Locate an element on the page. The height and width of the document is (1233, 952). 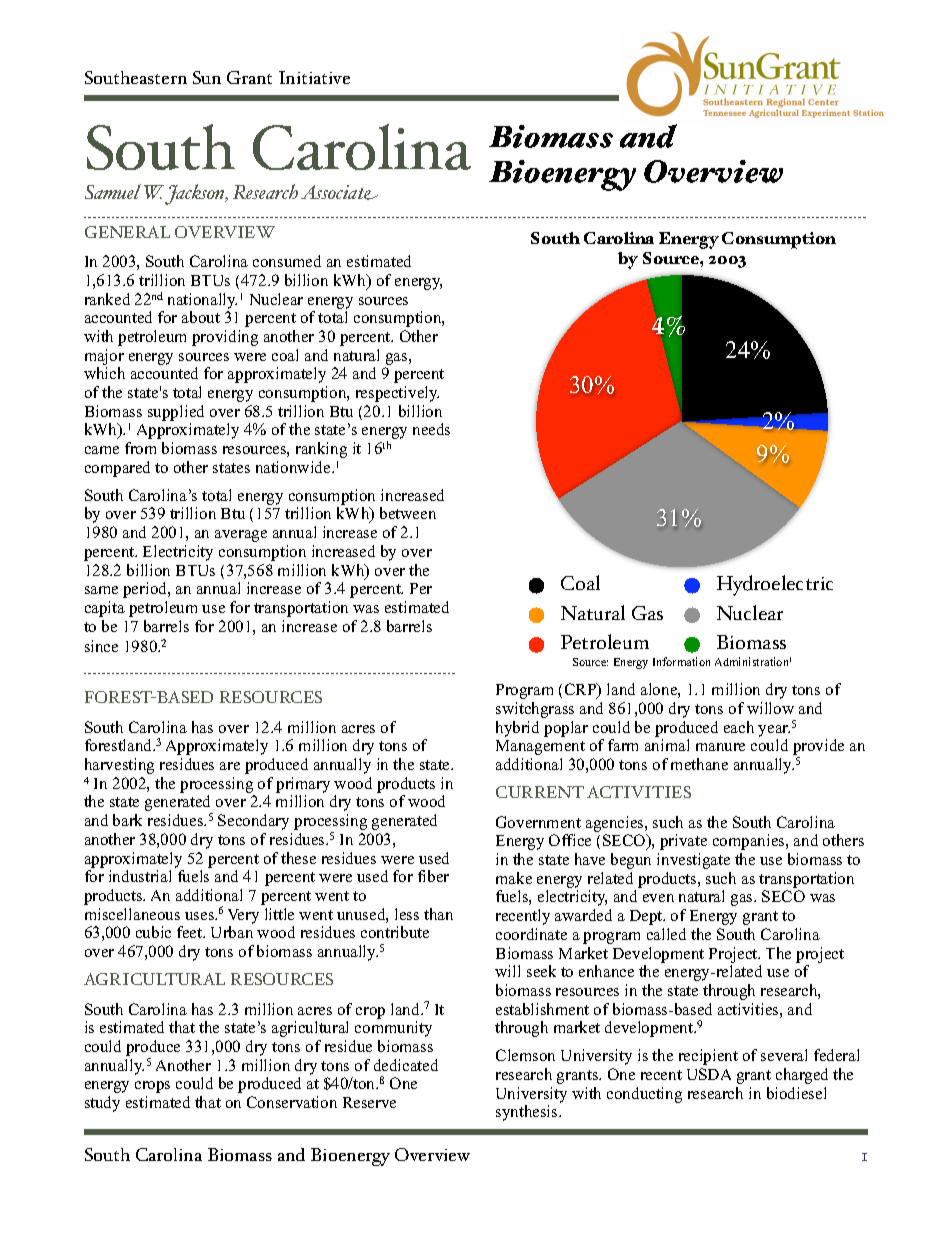
Sun is located at coordinates (207, 77).
